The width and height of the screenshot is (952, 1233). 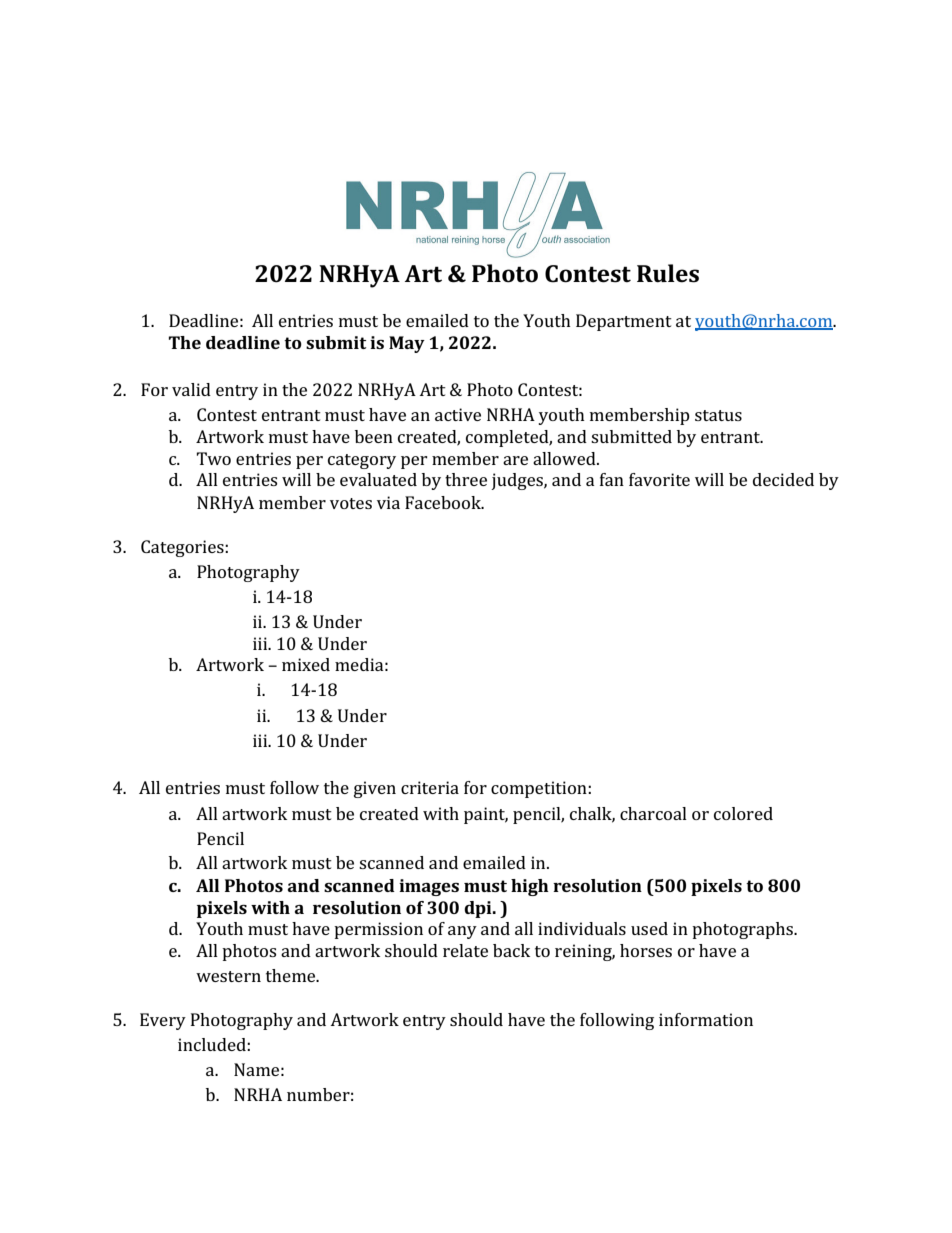 What do you see at coordinates (465, 950) in the screenshot?
I see `relate` at bounding box center [465, 950].
